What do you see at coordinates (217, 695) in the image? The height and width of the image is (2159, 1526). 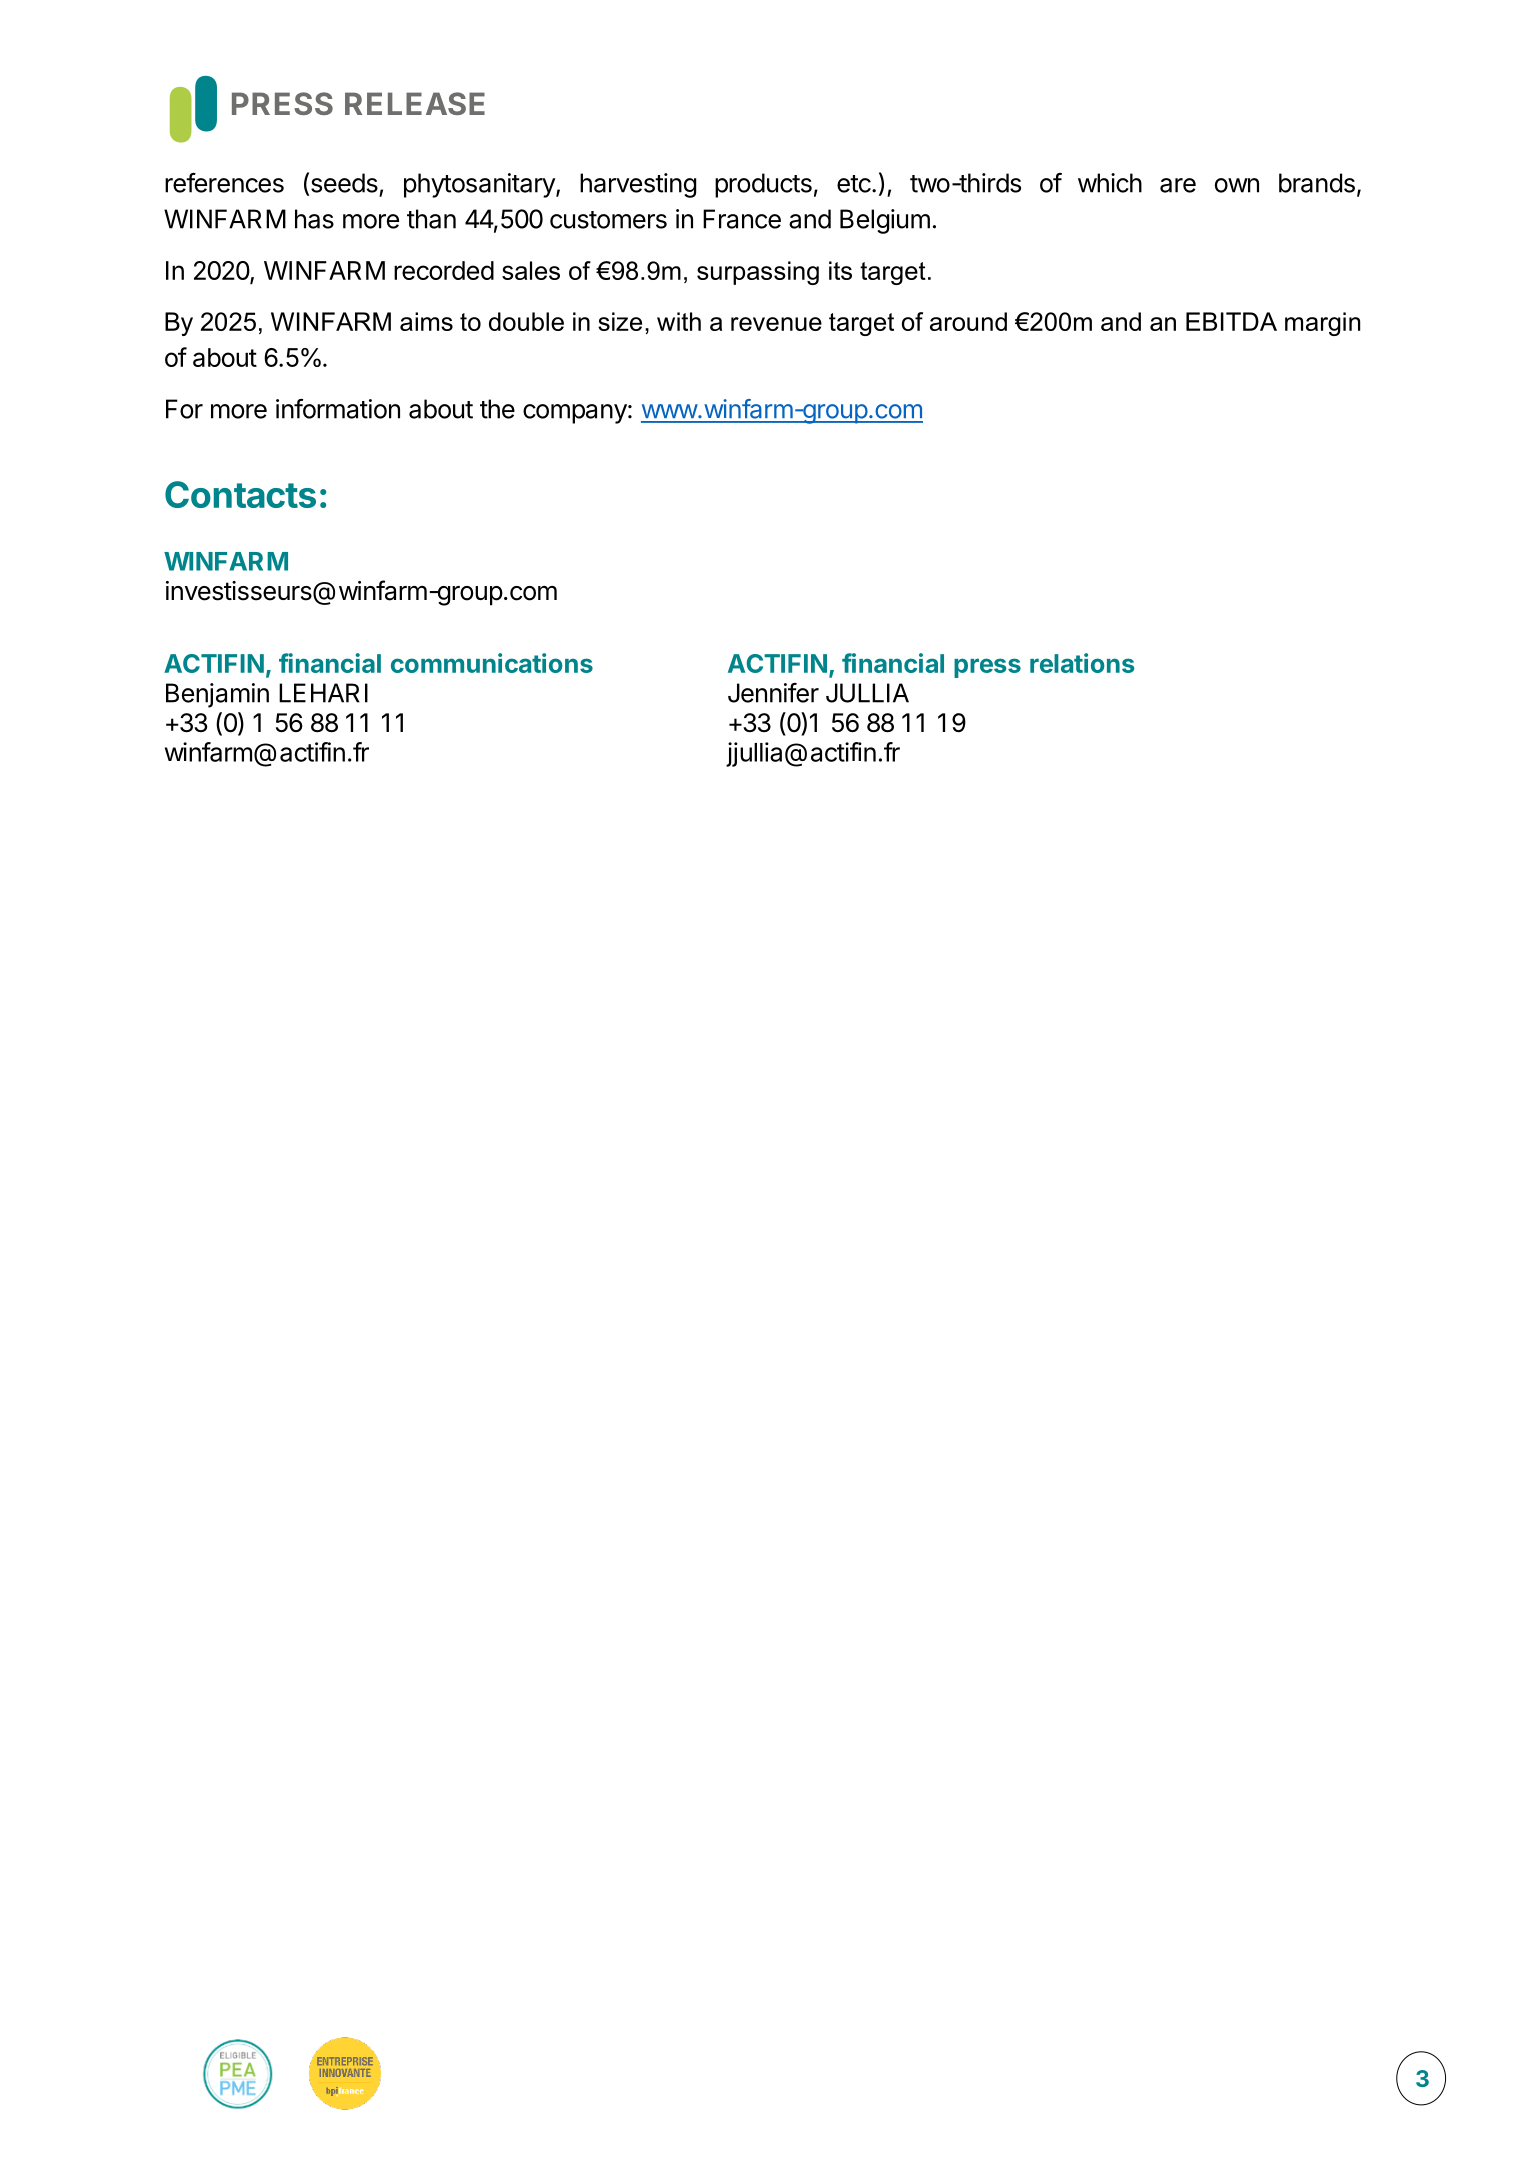 I see `Benjamin` at bounding box center [217, 695].
